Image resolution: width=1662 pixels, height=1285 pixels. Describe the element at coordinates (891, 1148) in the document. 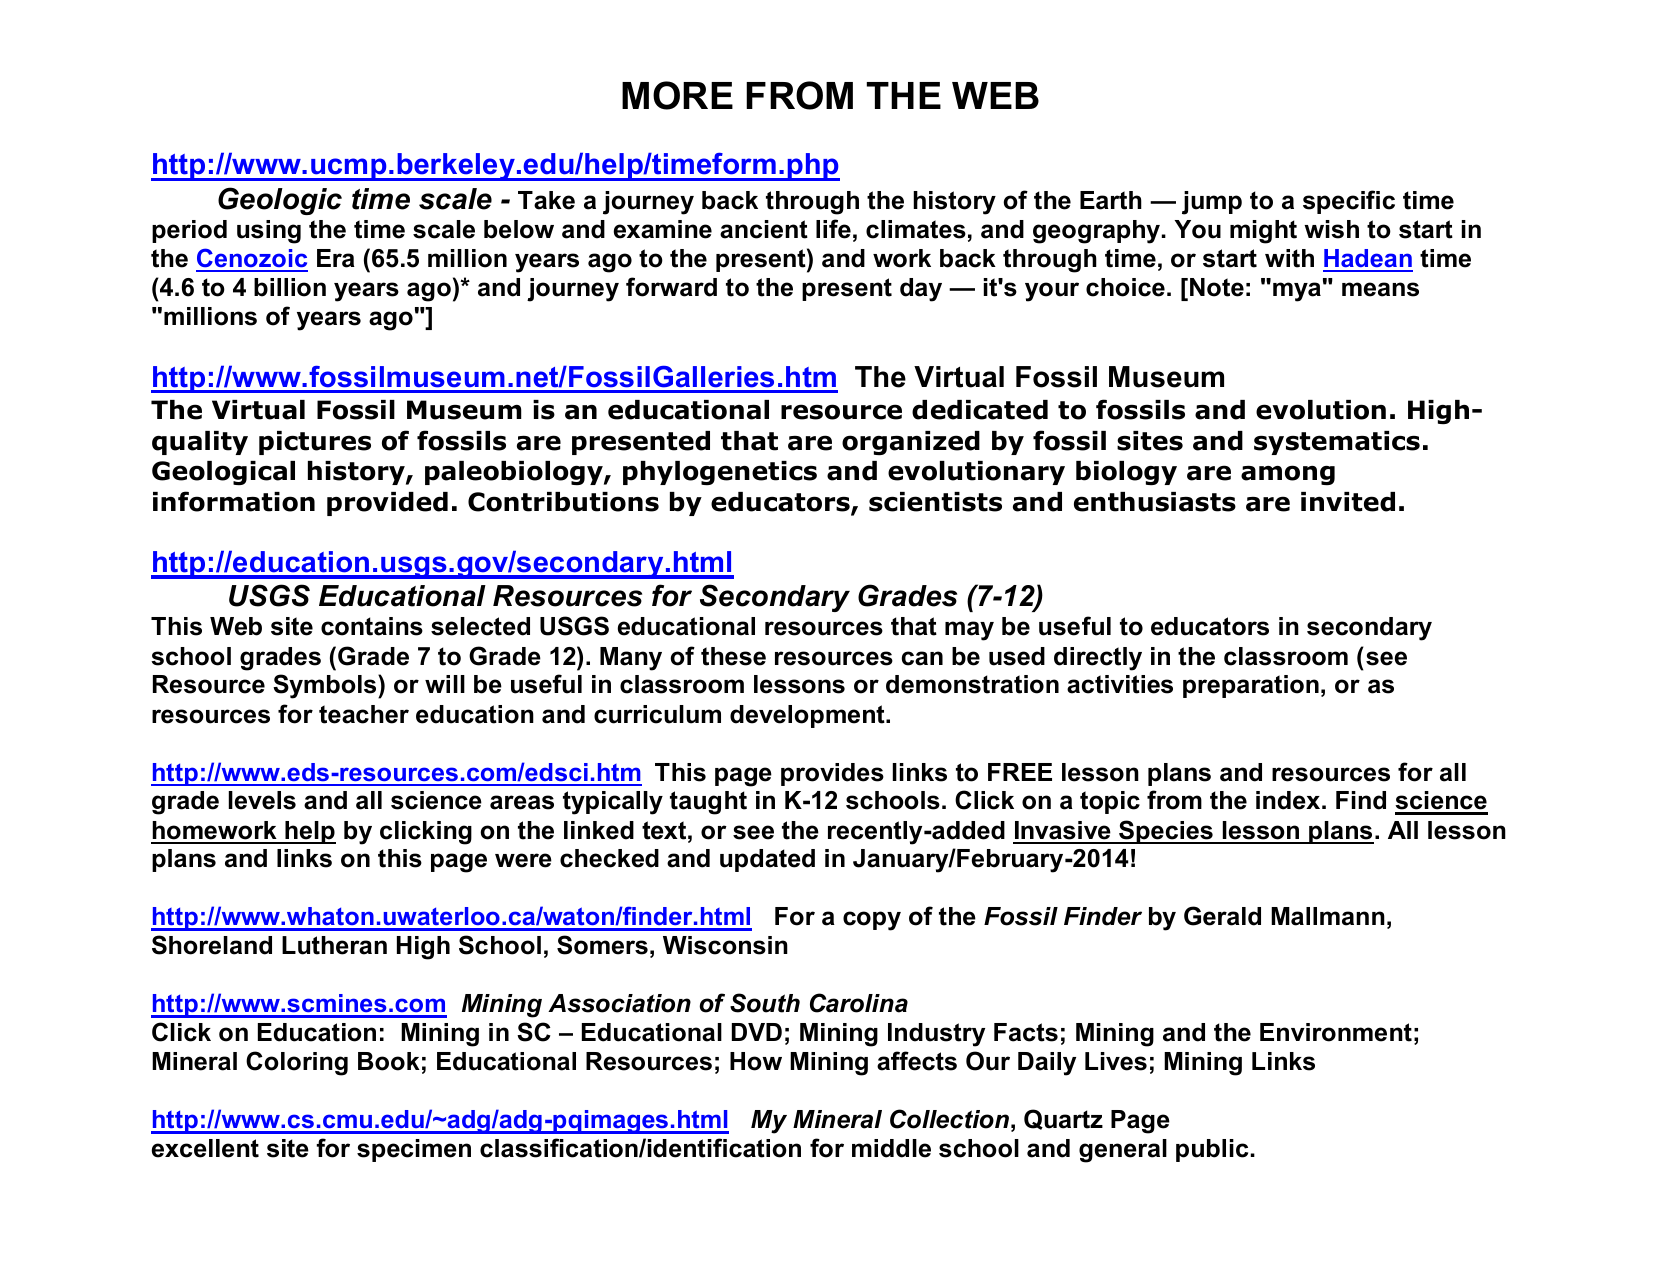

I see `middle` at that location.
